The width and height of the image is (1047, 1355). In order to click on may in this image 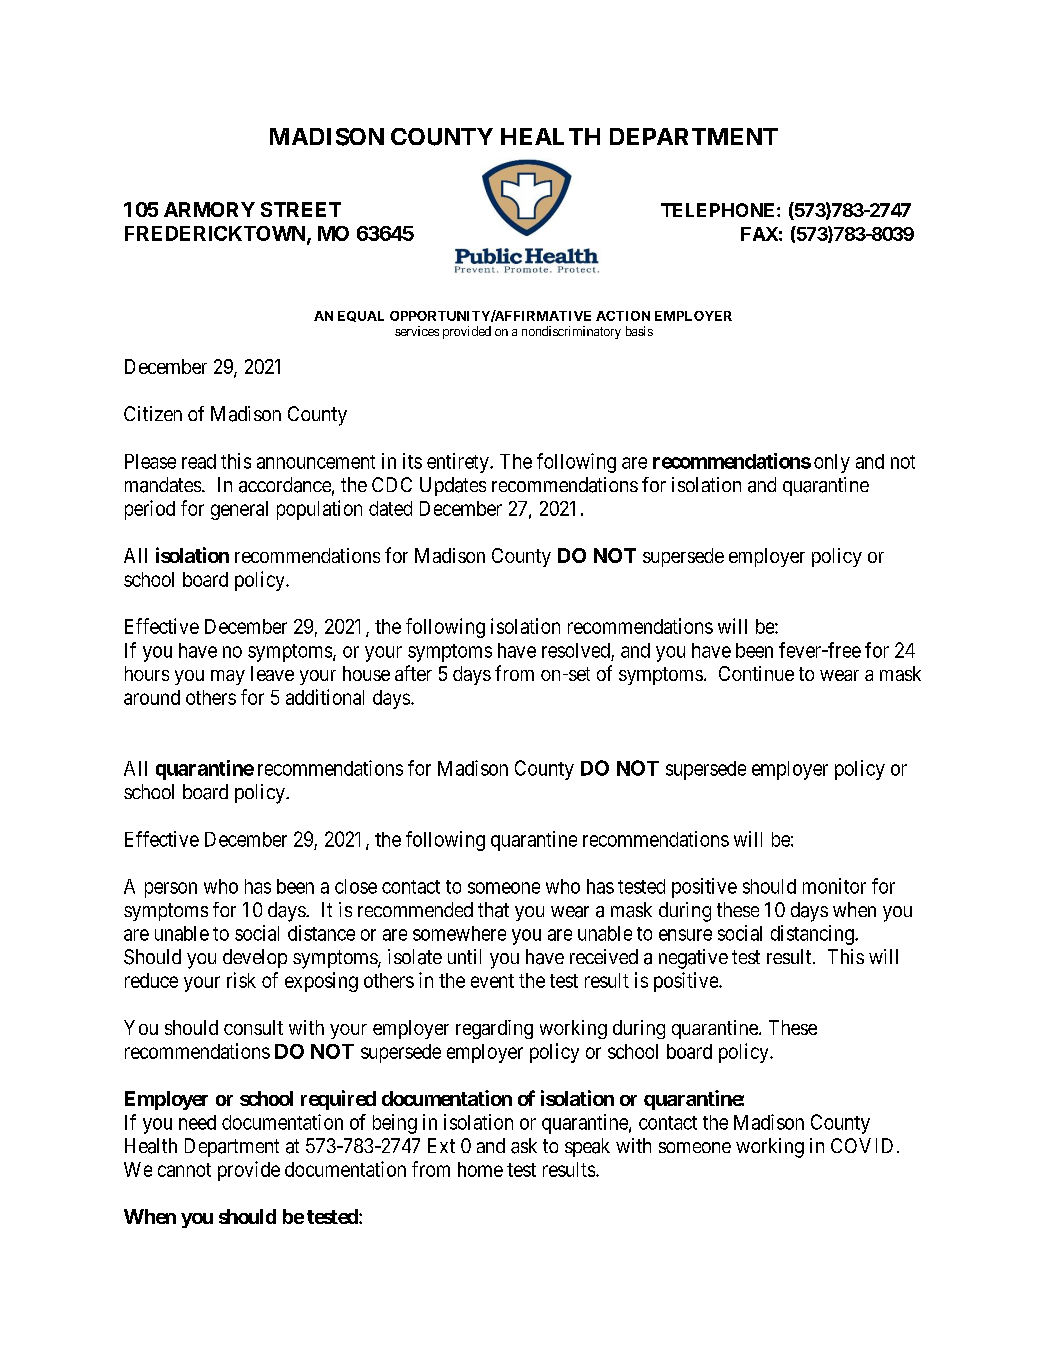, I will do `click(228, 677)`.
